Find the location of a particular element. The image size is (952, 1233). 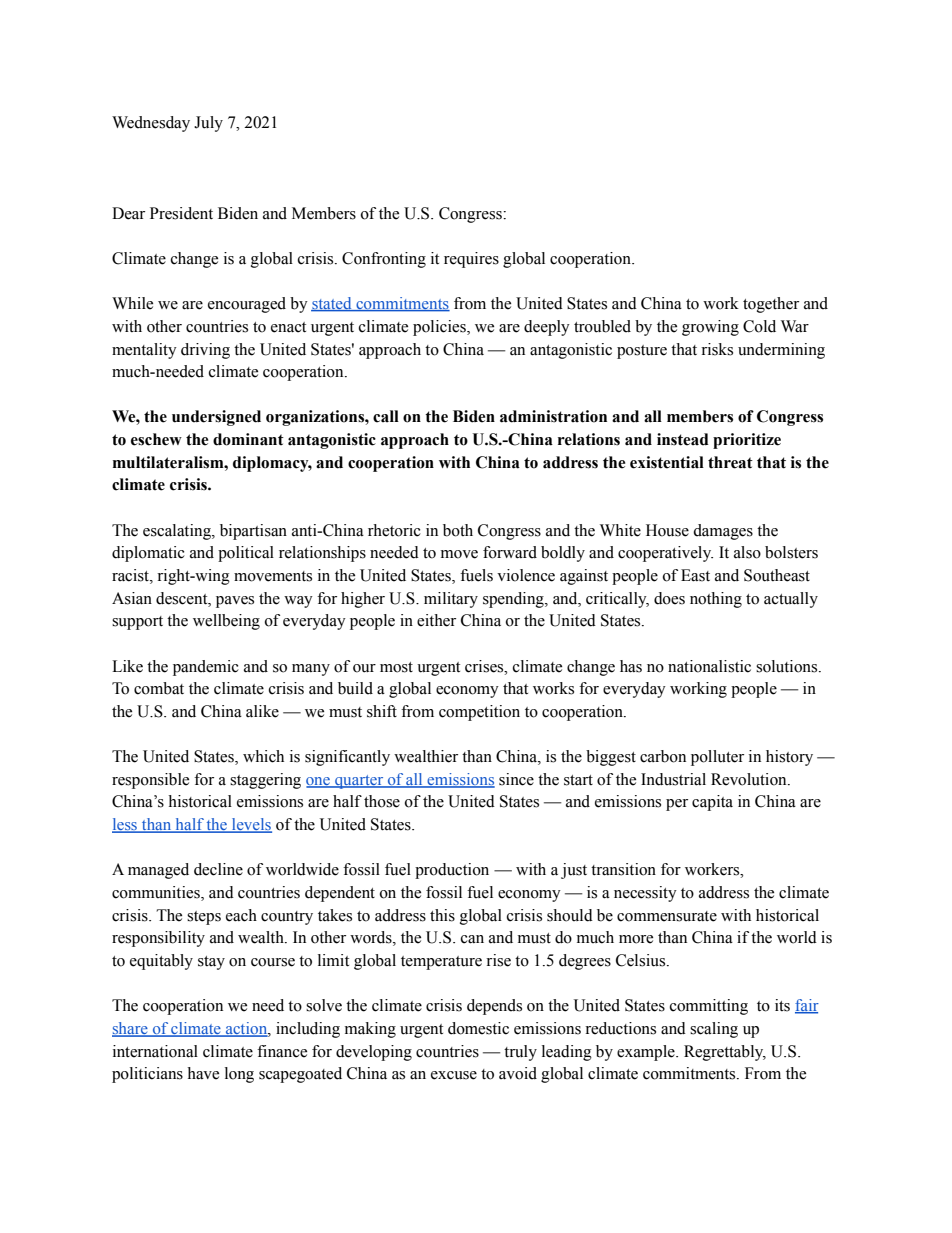

have is located at coordinates (203, 1073).
